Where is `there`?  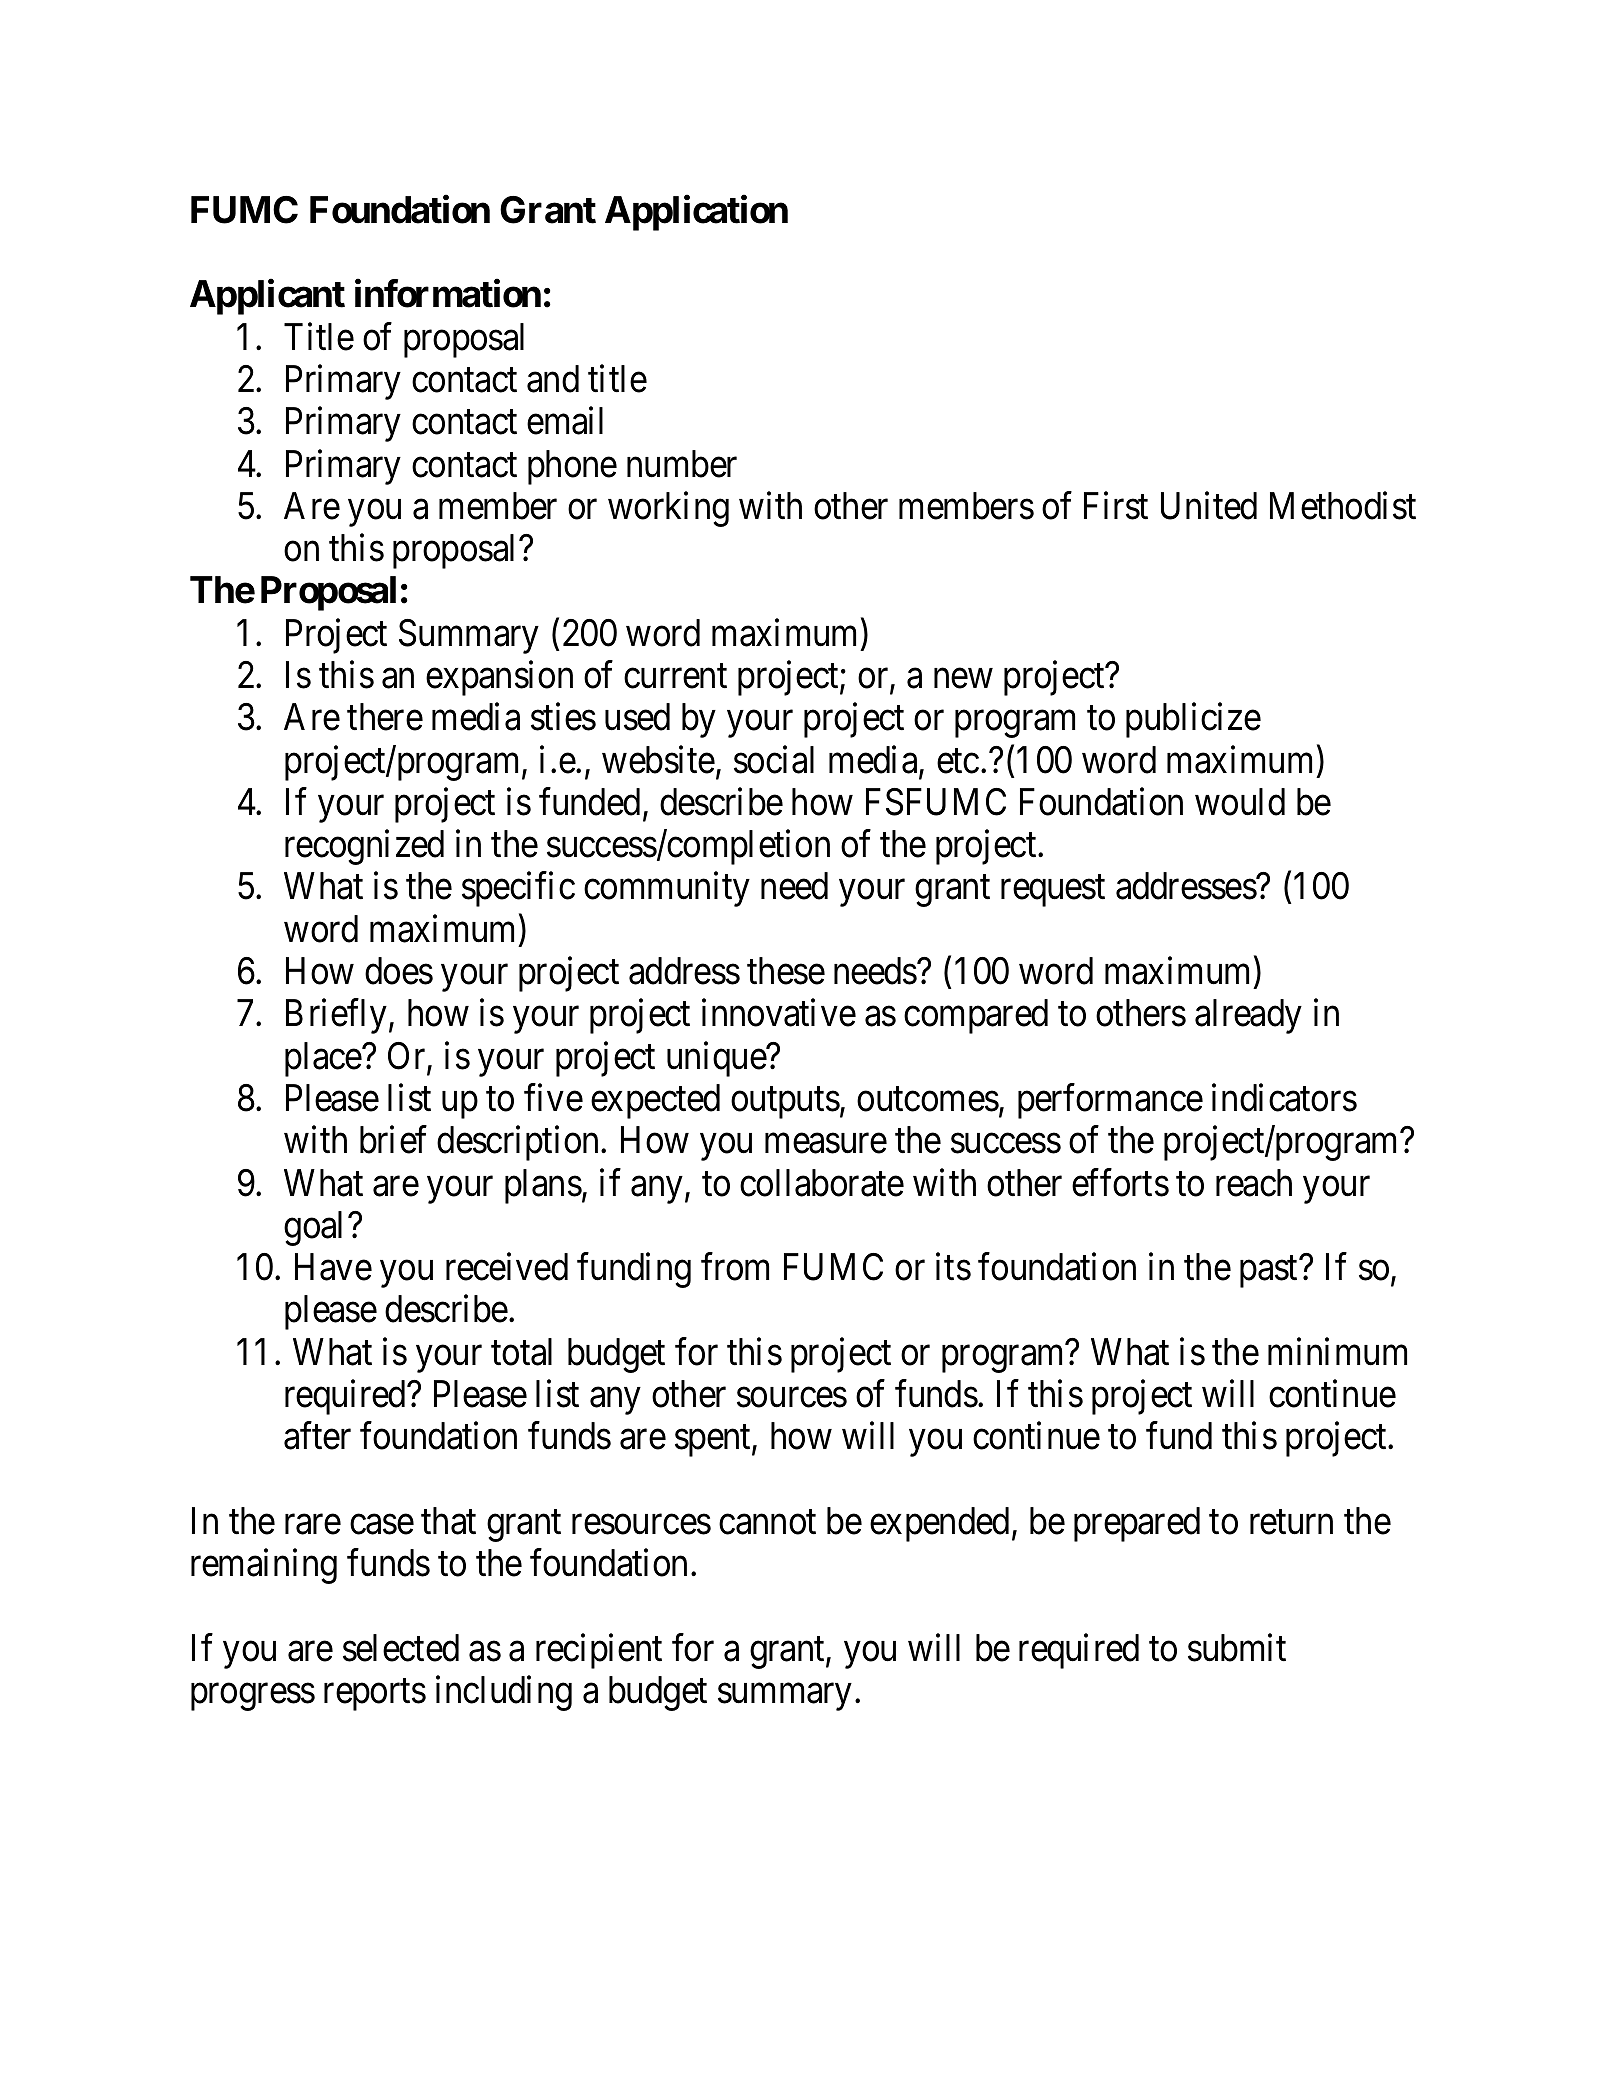
there is located at coordinates (385, 717).
